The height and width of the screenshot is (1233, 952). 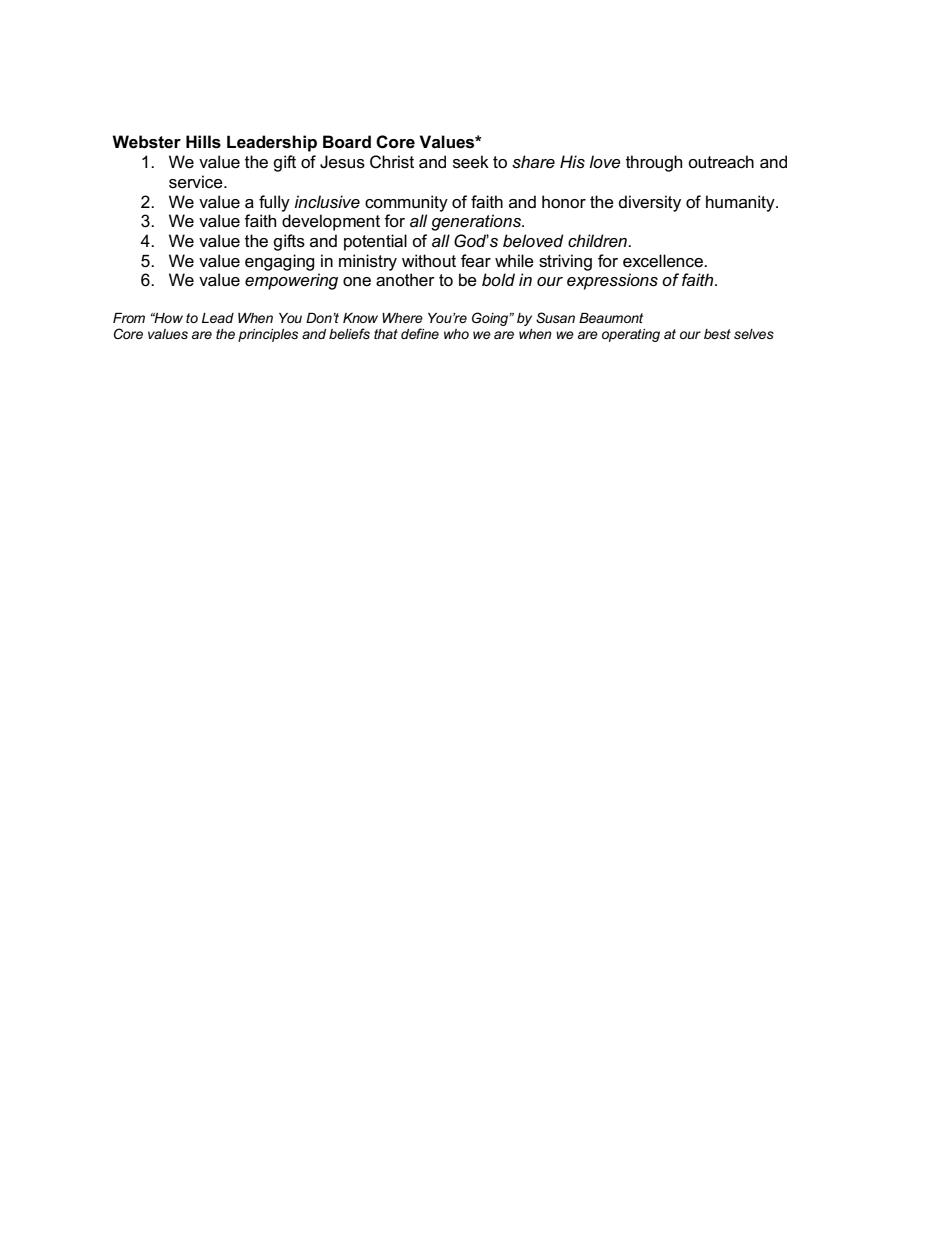 I want to click on Hills, so click(x=203, y=142).
